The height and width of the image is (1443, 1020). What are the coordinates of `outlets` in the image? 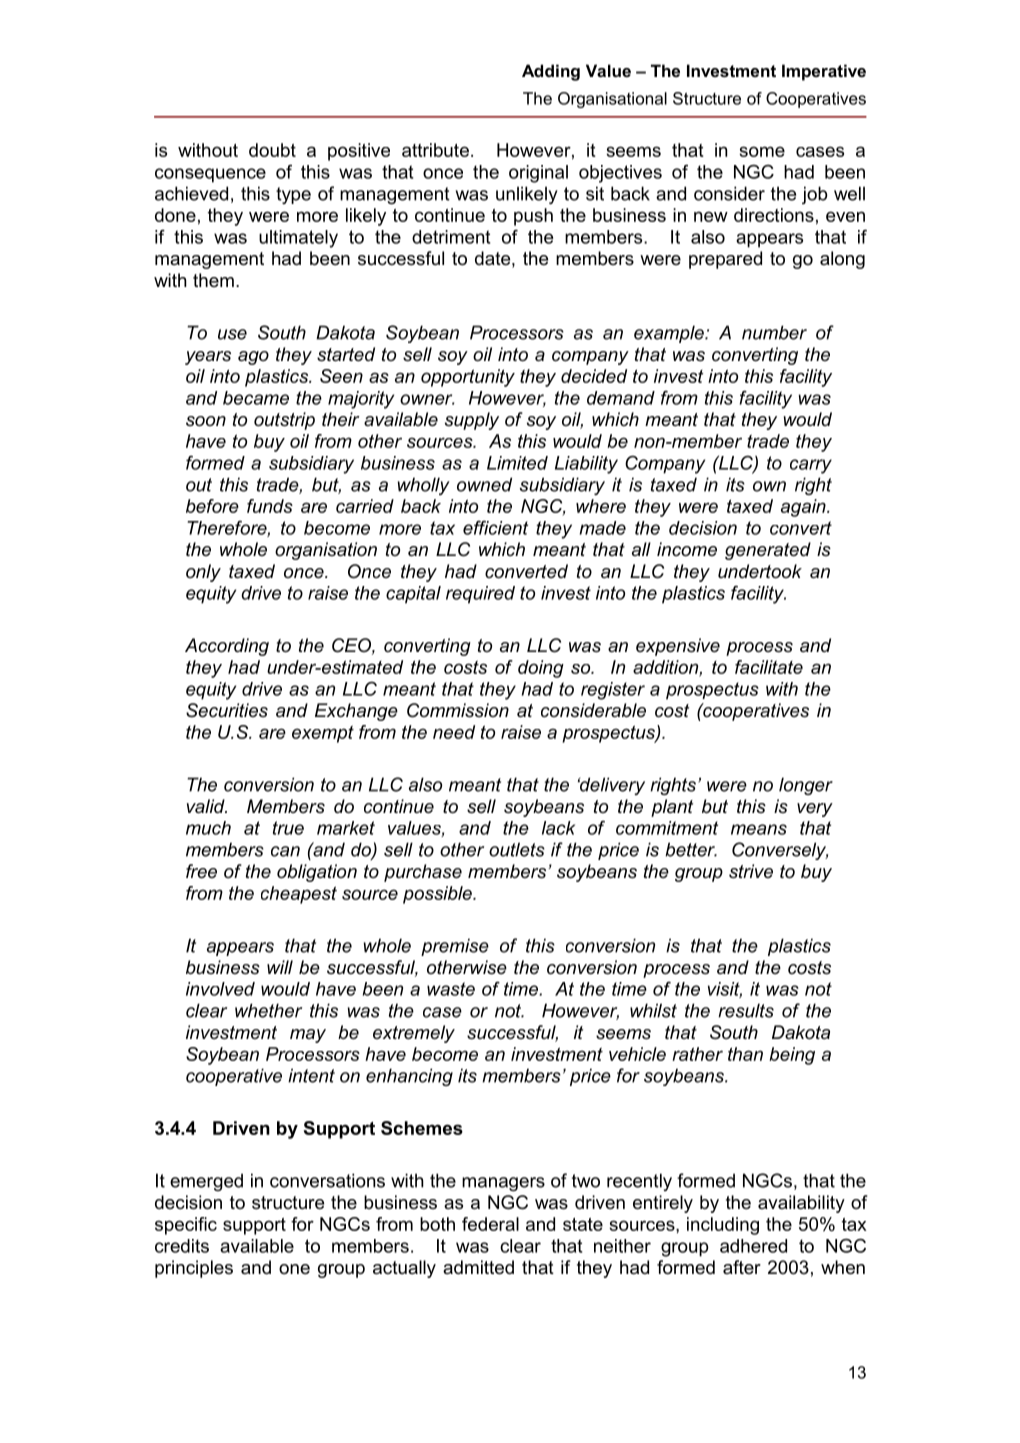 It's located at (517, 849).
